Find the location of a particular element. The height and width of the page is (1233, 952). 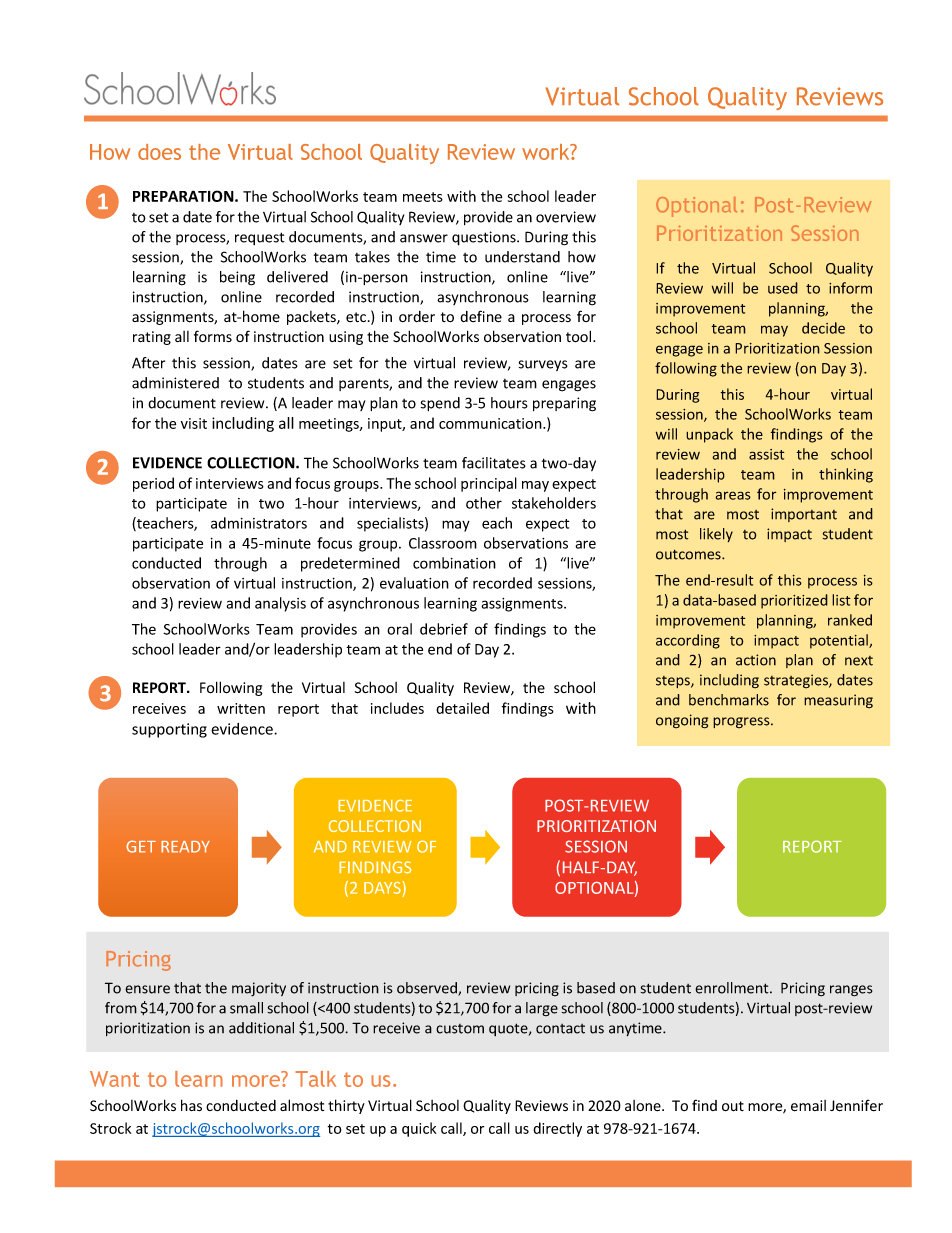

READY is located at coordinates (185, 847).
